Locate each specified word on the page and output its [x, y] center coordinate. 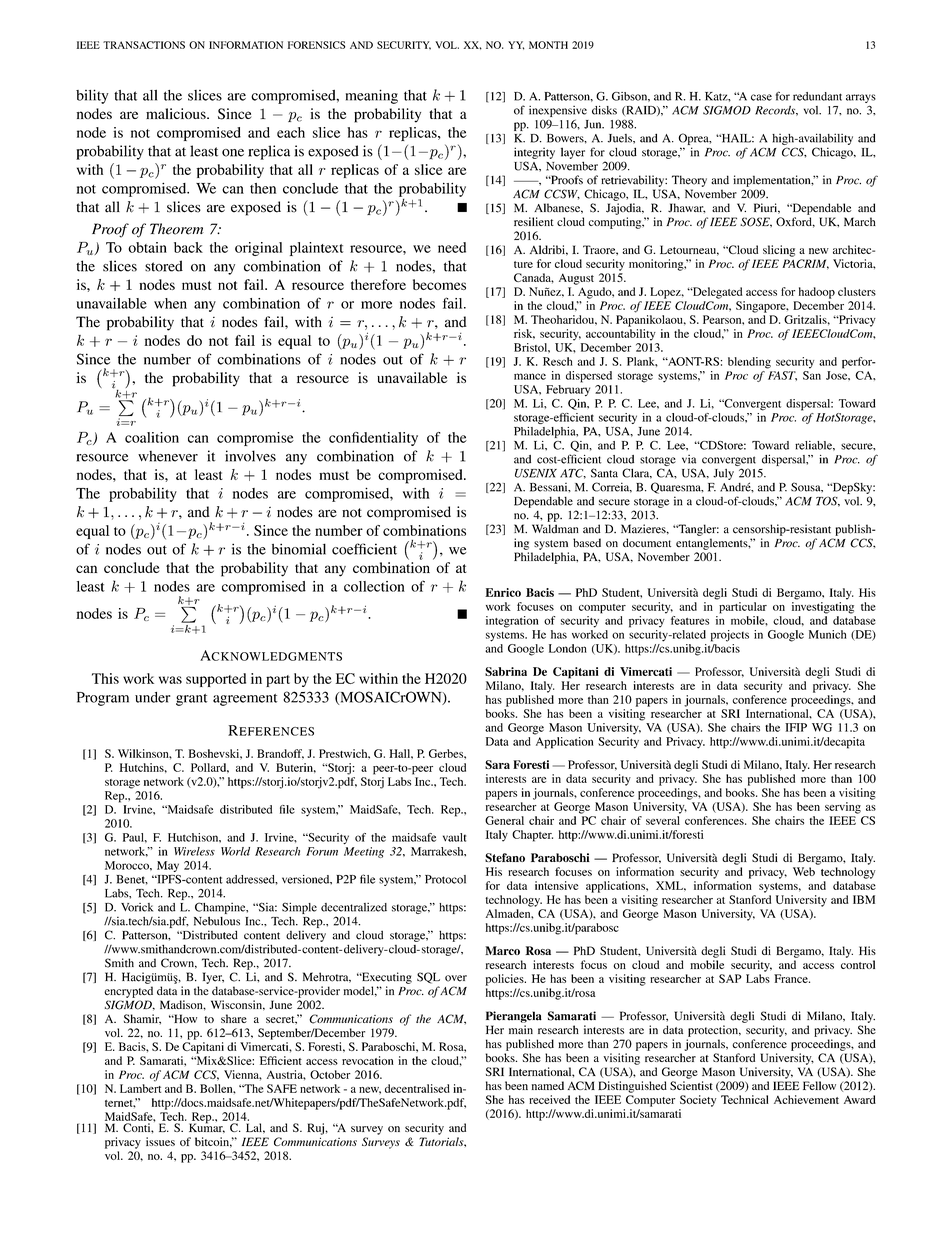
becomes [439, 284]
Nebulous [217, 921]
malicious [177, 113]
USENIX [536, 473]
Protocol [445, 879]
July [723, 474]
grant [192, 700]
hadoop [817, 293]
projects [730, 636]
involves [250, 456]
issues [160, 1141]
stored [164, 266]
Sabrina [506, 671]
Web [804, 871]
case [761, 97]
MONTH [548, 45]
